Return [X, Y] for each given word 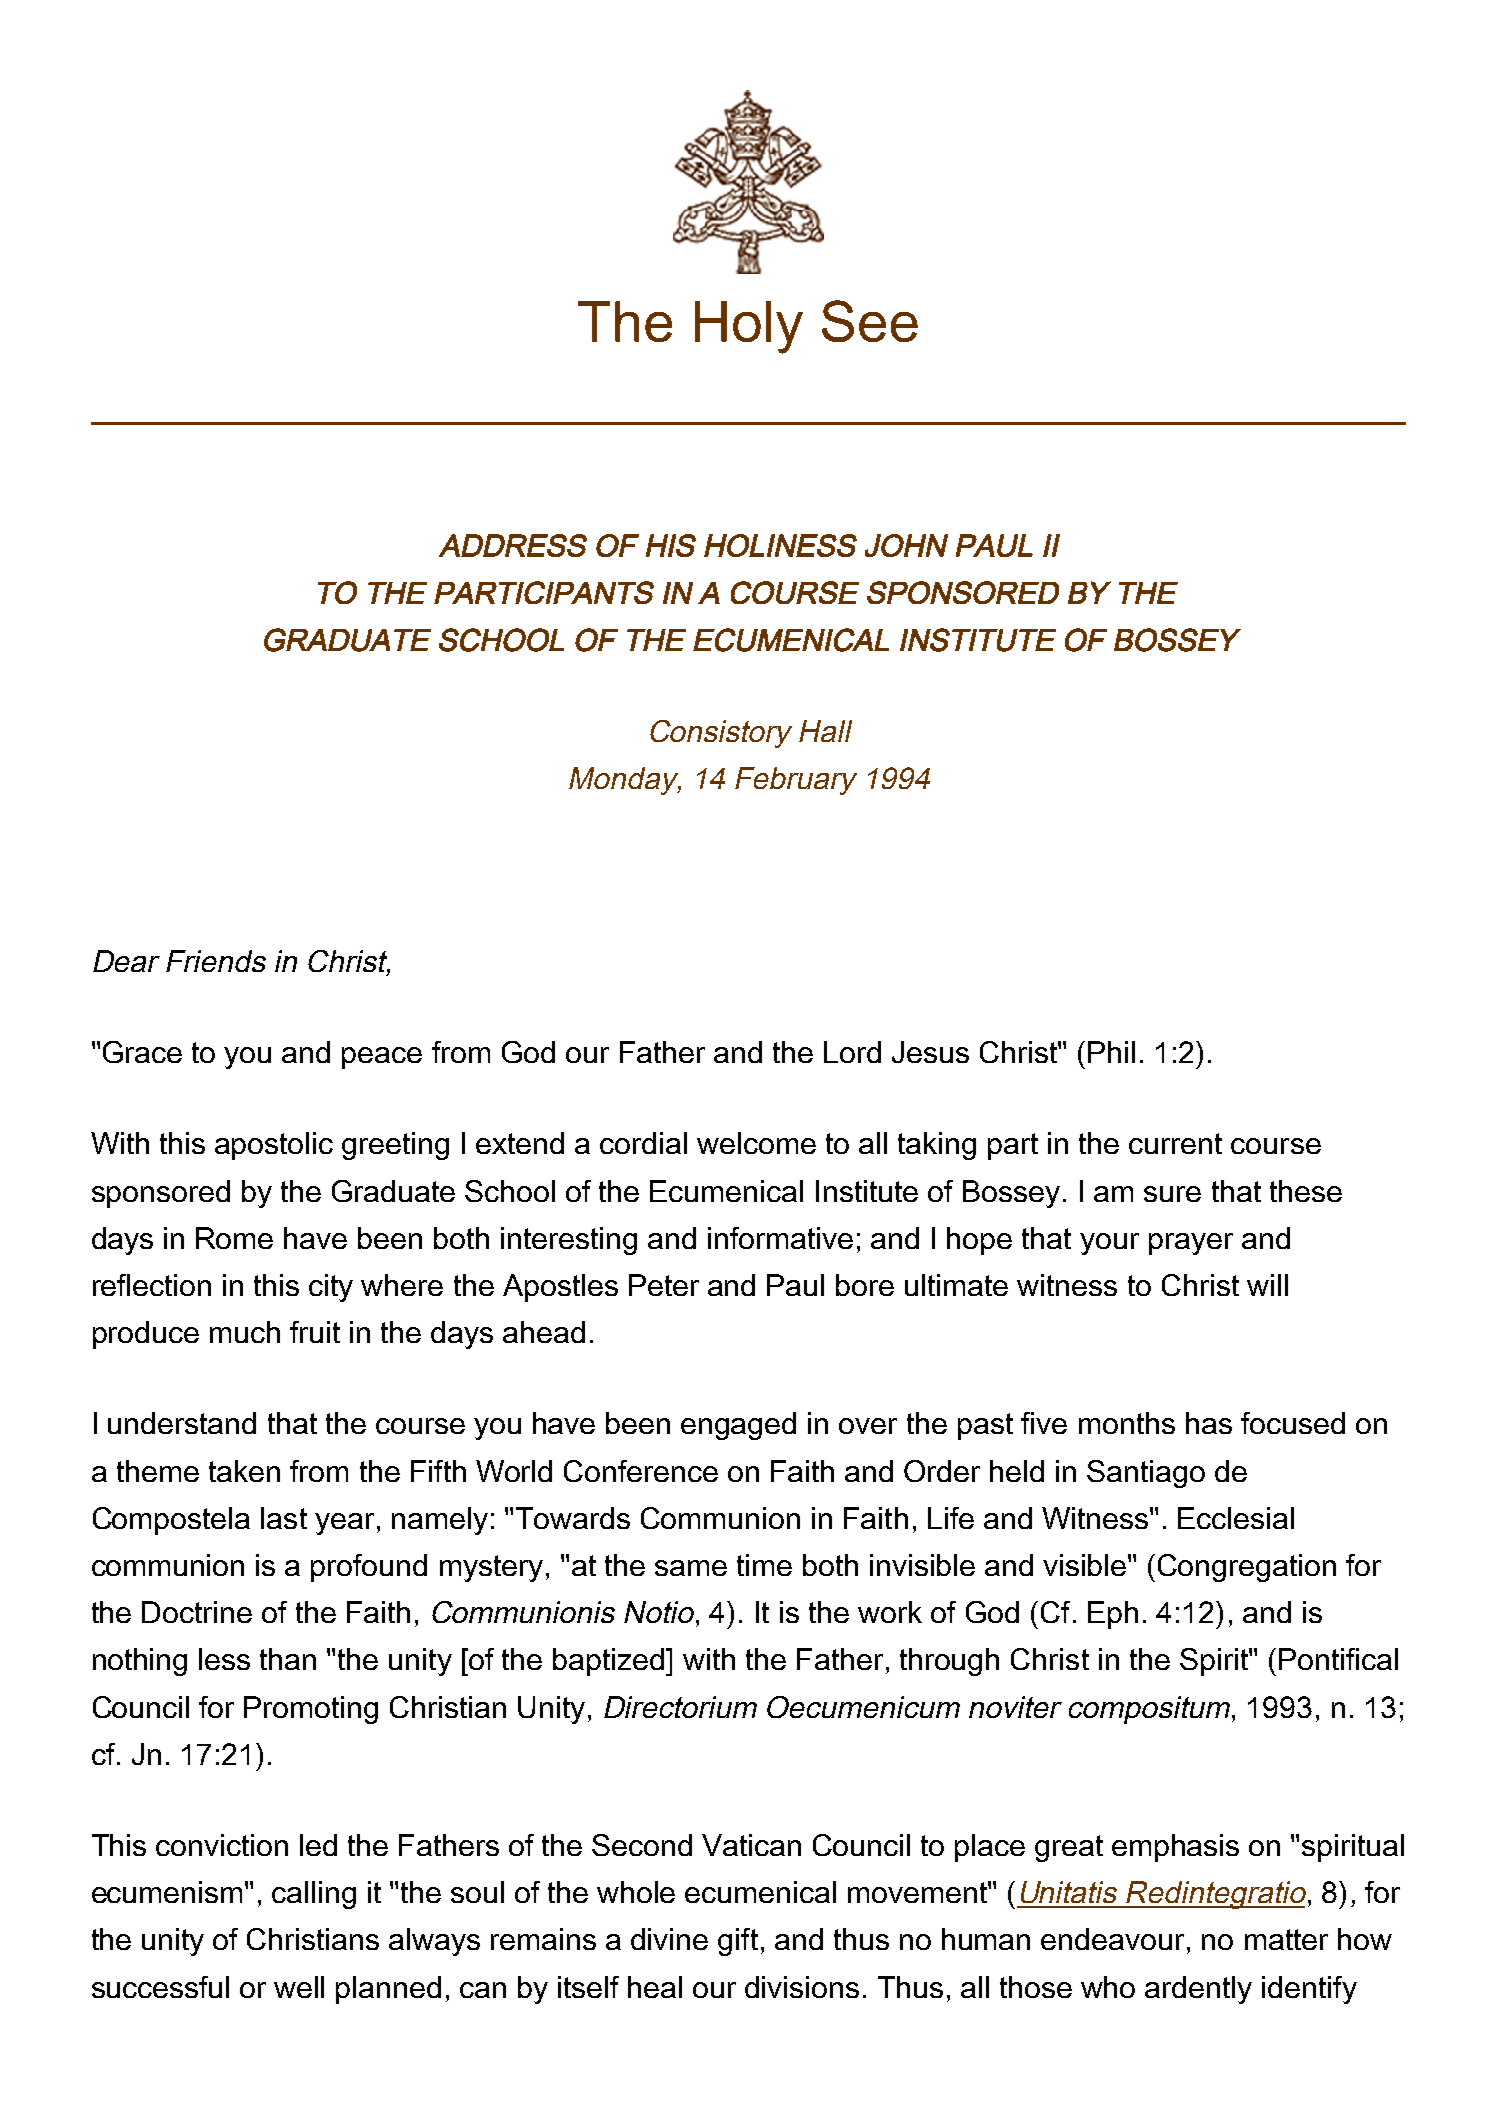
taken [244, 1471]
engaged [738, 1426]
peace [382, 1058]
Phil [1111, 1052]
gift [738, 1942]
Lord [852, 1052]
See [870, 321]
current [1175, 1143]
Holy [749, 327]
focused [1293, 1423]
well [299, 1987]
